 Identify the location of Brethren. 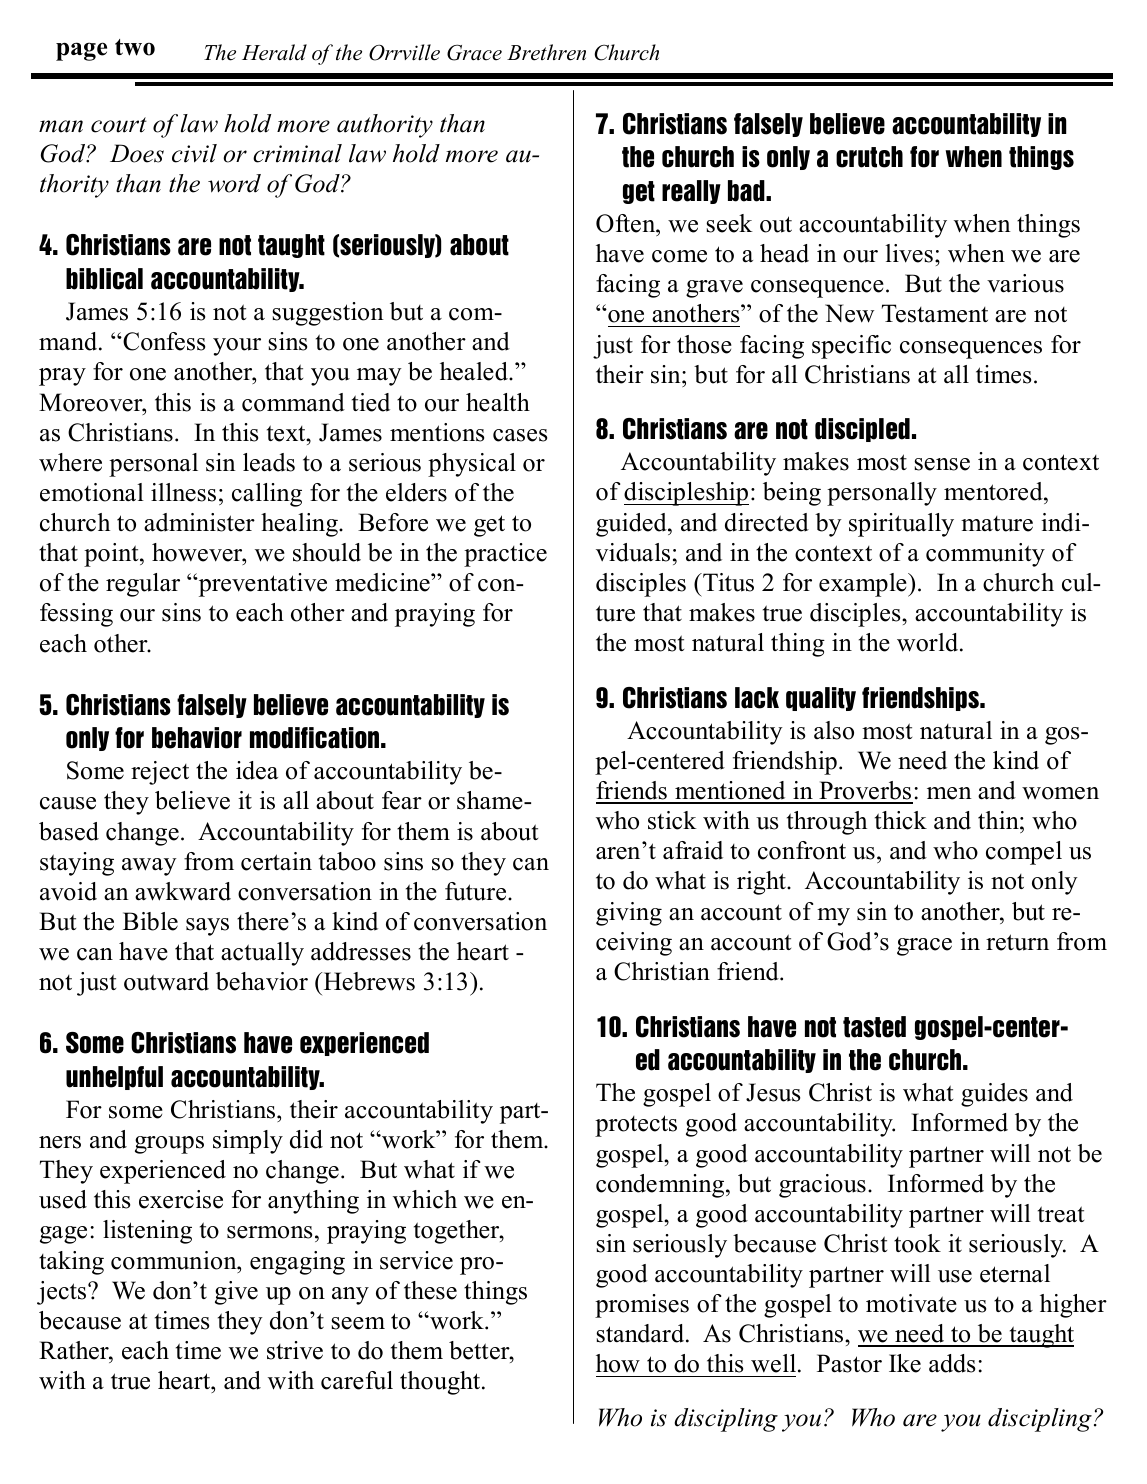
(546, 52).
